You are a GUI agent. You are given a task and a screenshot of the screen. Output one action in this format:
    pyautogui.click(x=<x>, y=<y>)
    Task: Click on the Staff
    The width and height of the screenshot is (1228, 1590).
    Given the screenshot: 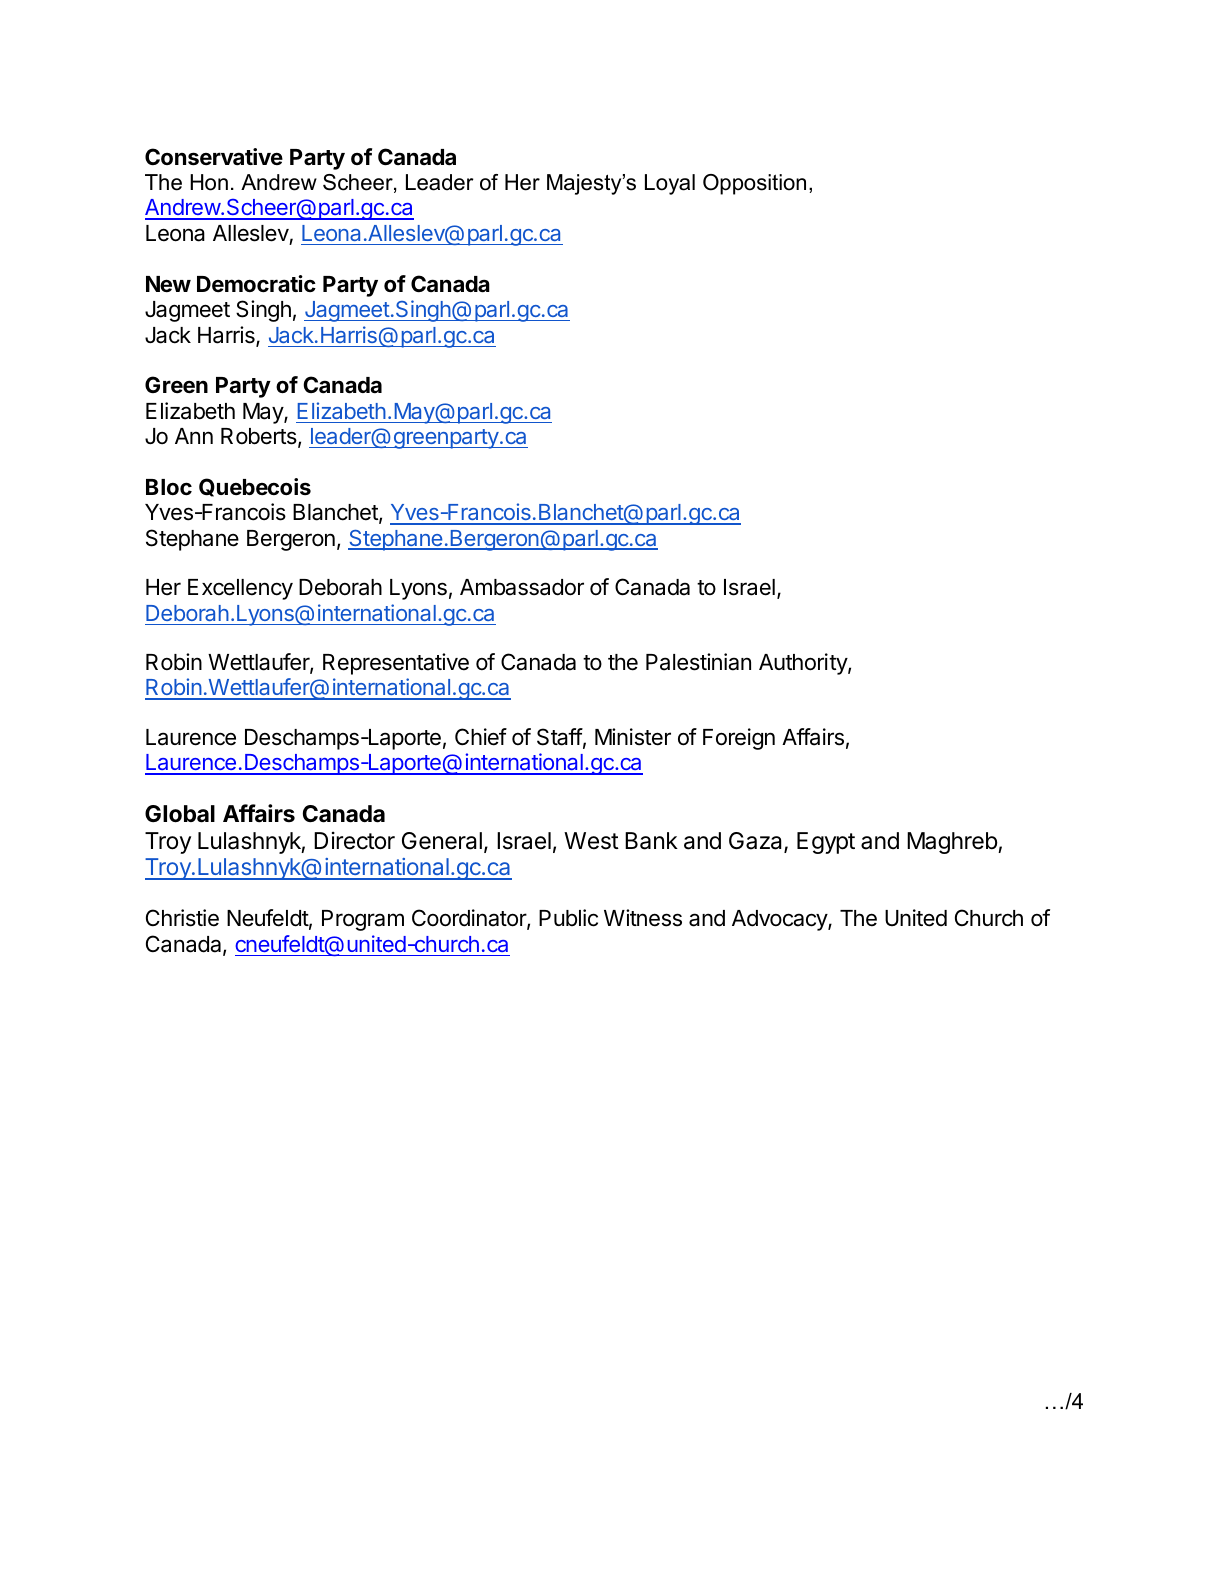 What is the action you would take?
    pyautogui.click(x=560, y=737)
